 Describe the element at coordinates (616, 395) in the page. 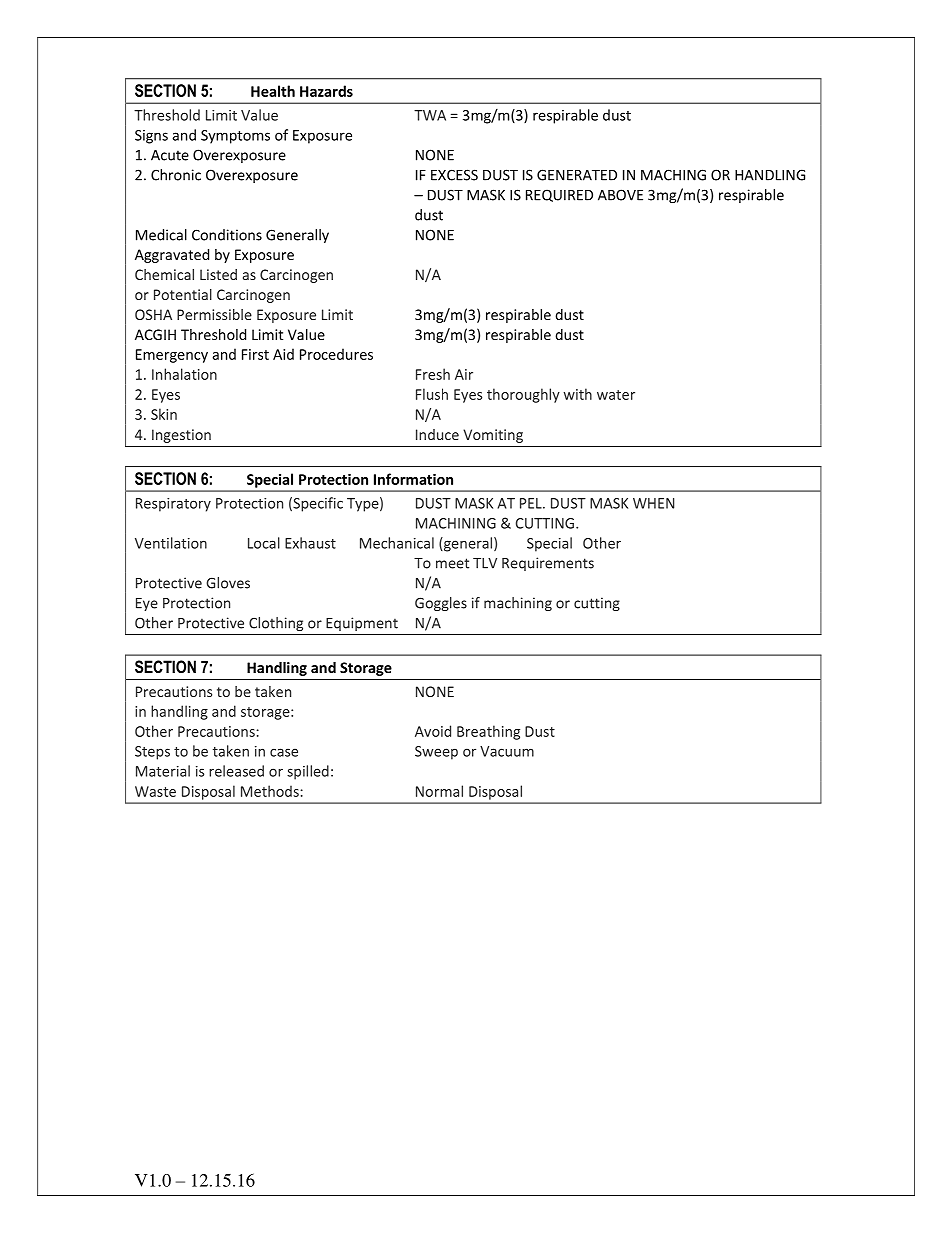

I see `water` at that location.
